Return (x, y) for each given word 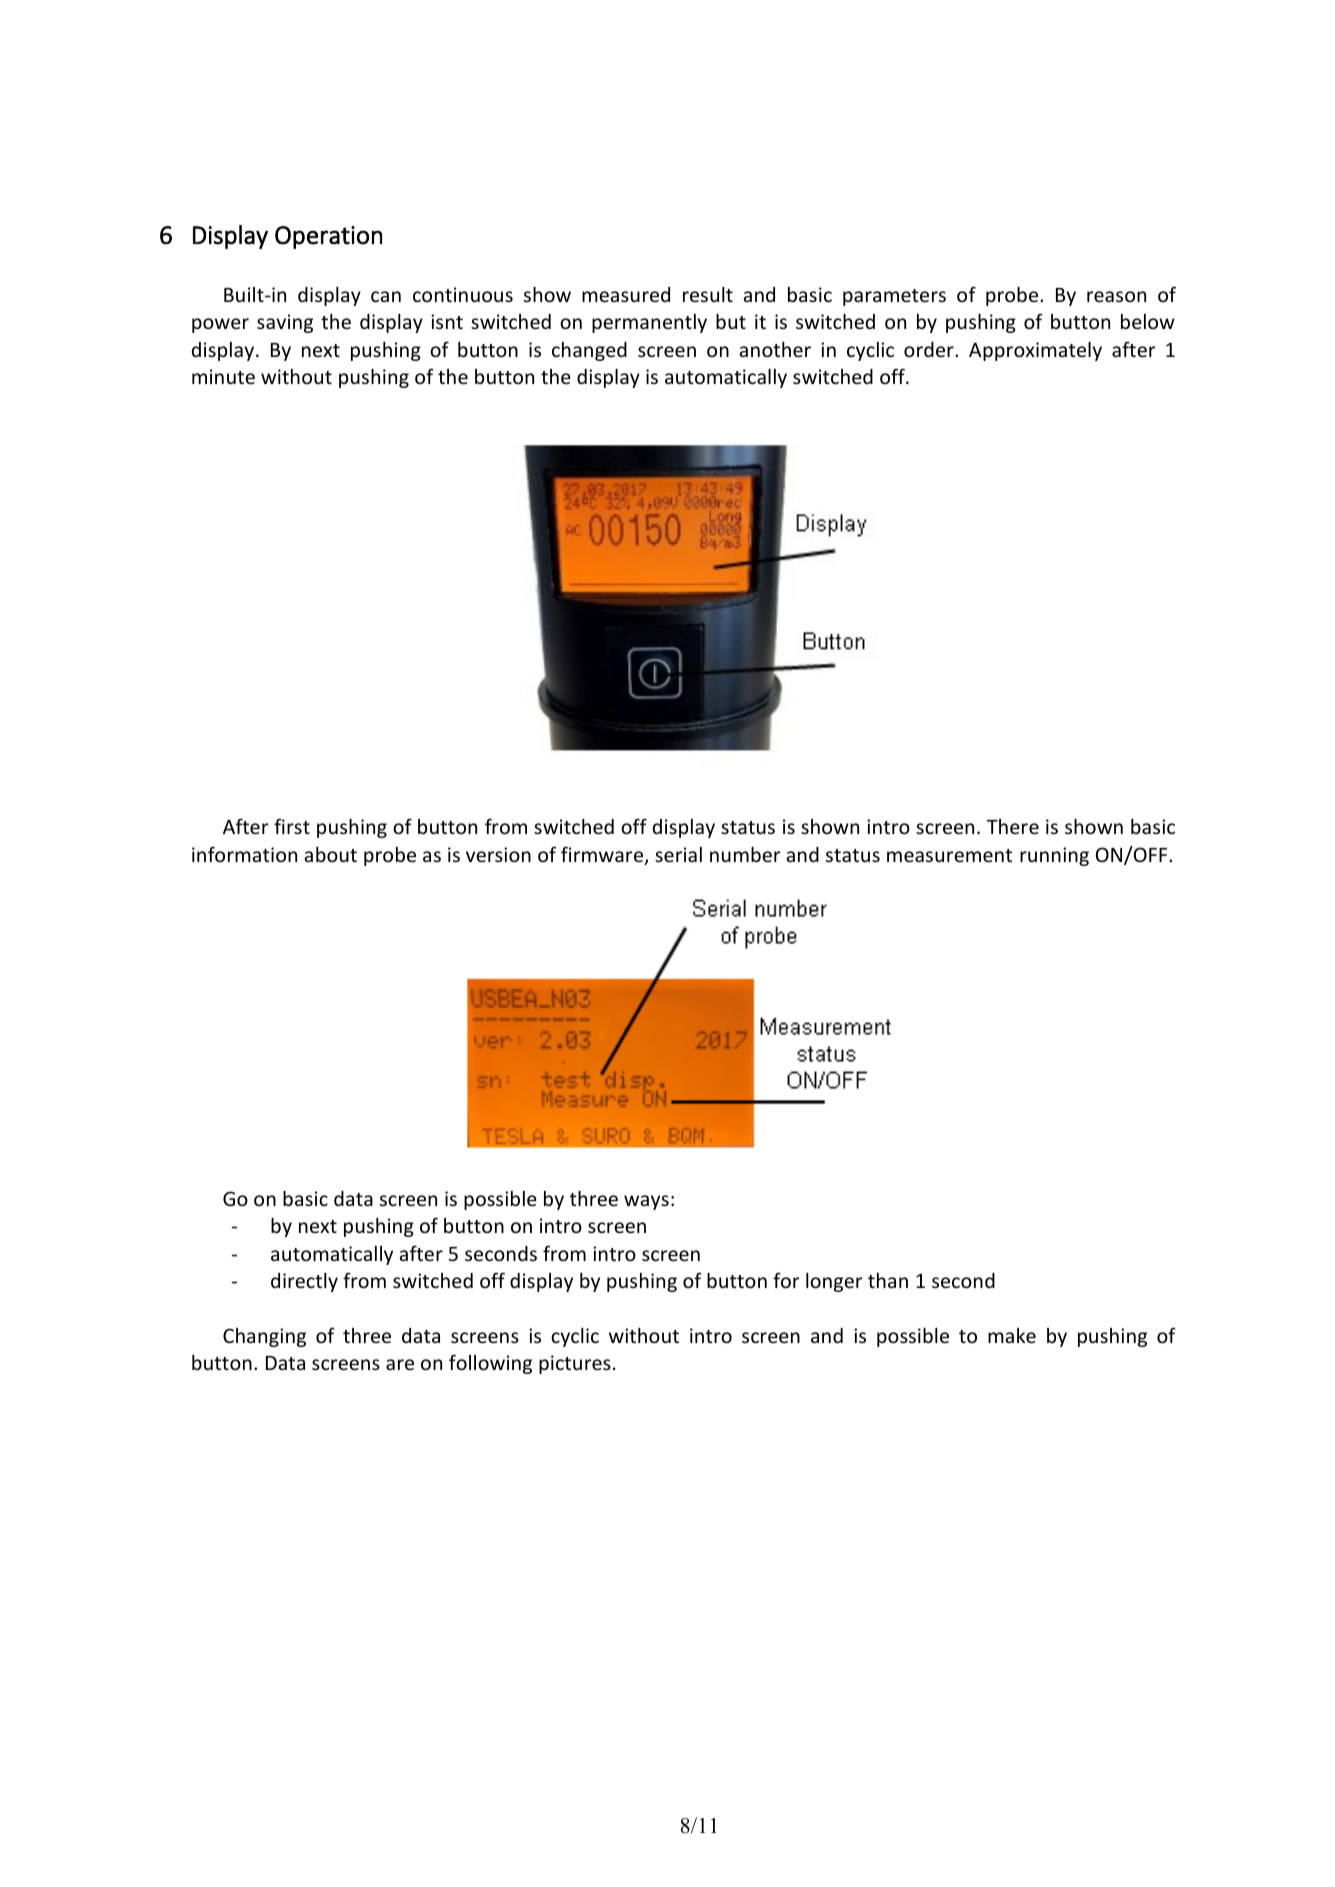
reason (1116, 296)
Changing (264, 1337)
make (1012, 1335)
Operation (328, 237)
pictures (575, 1364)
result (708, 294)
